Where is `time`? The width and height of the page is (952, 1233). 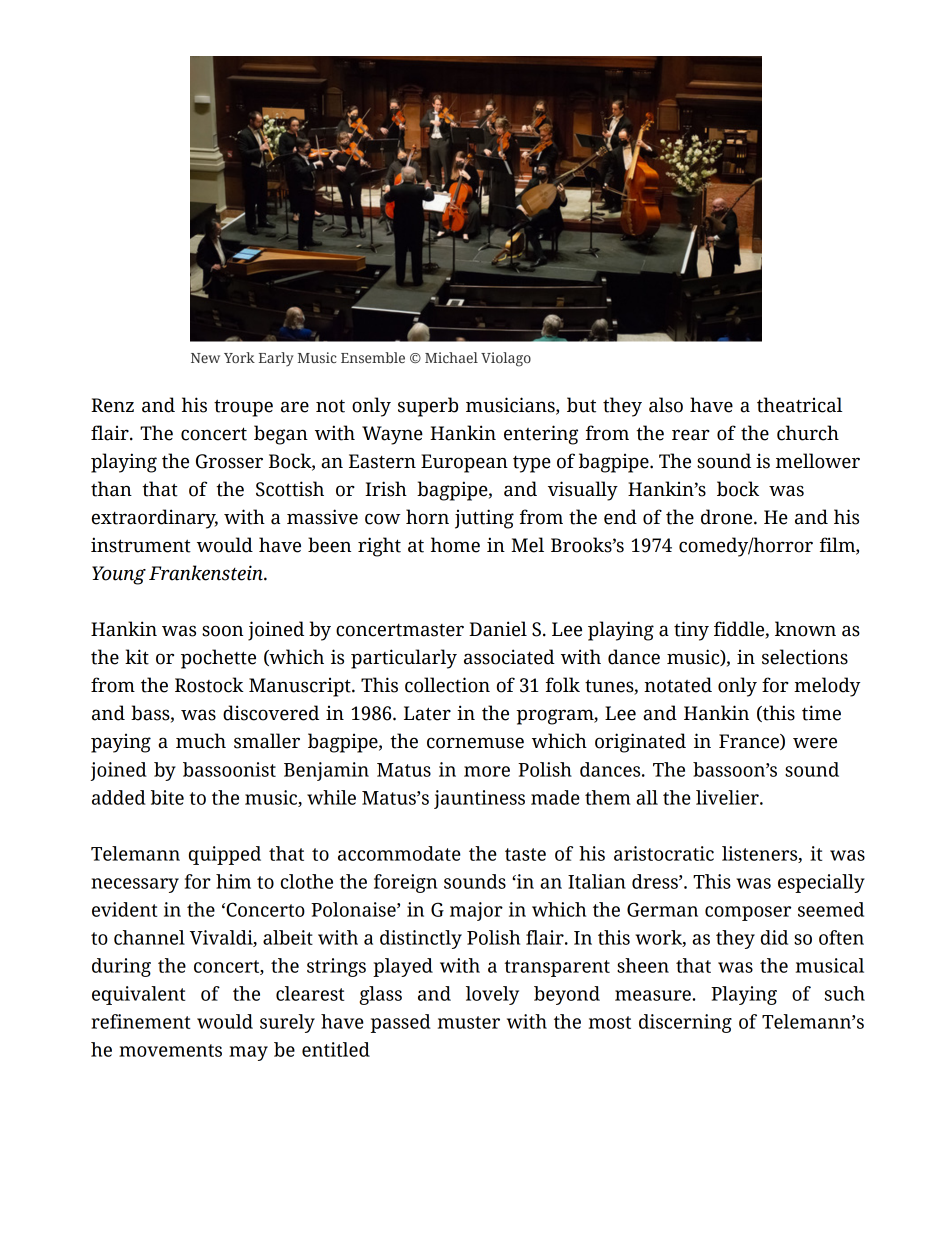
time is located at coordinates (821, 713).
